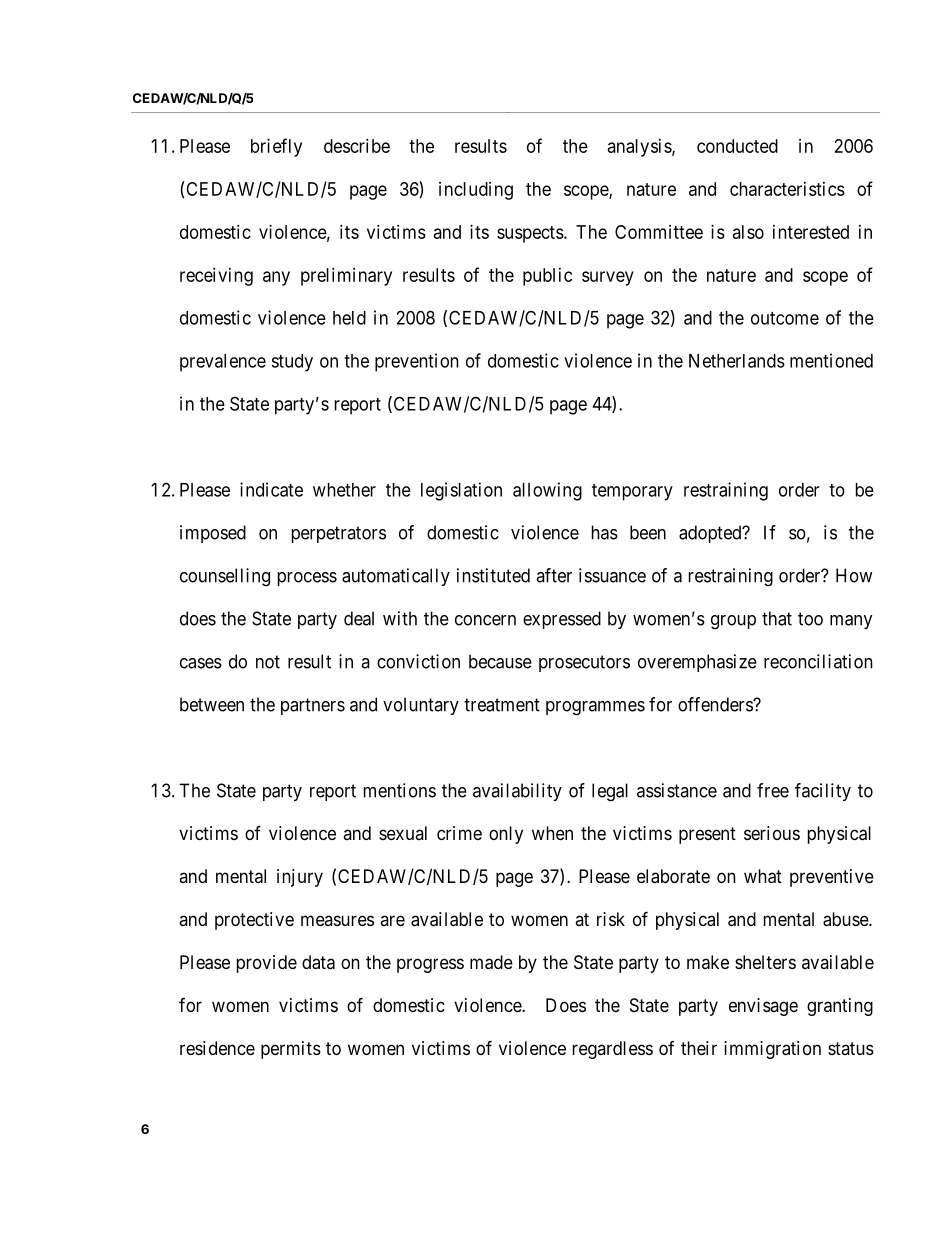 The width and height of the screenshot is (952, 1233). What do you see at coordinates (276, 147) in the screenshot?
I see `briefly` at bounding box center [276, 147].
